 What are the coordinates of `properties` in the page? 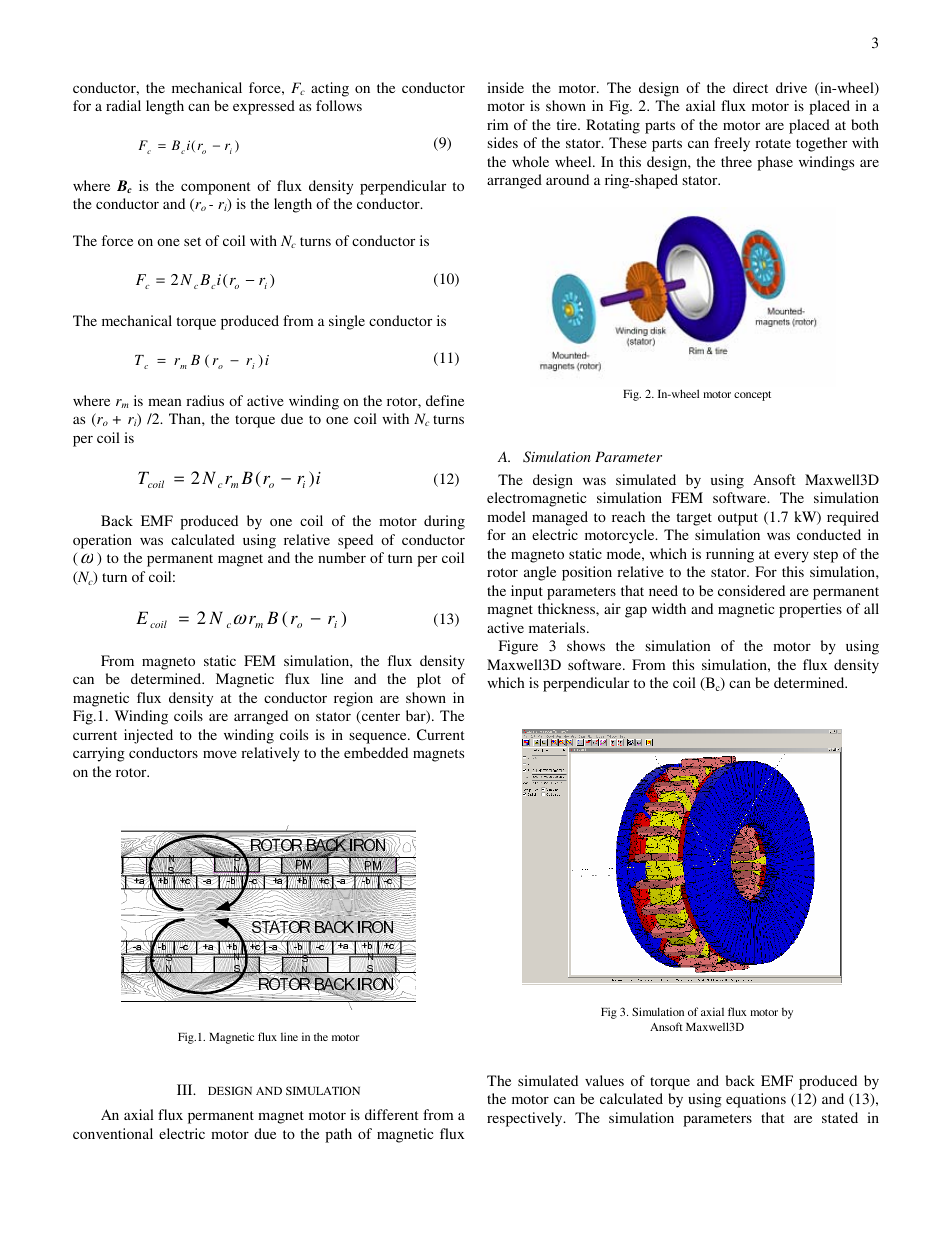 It's located at (810, 610).
